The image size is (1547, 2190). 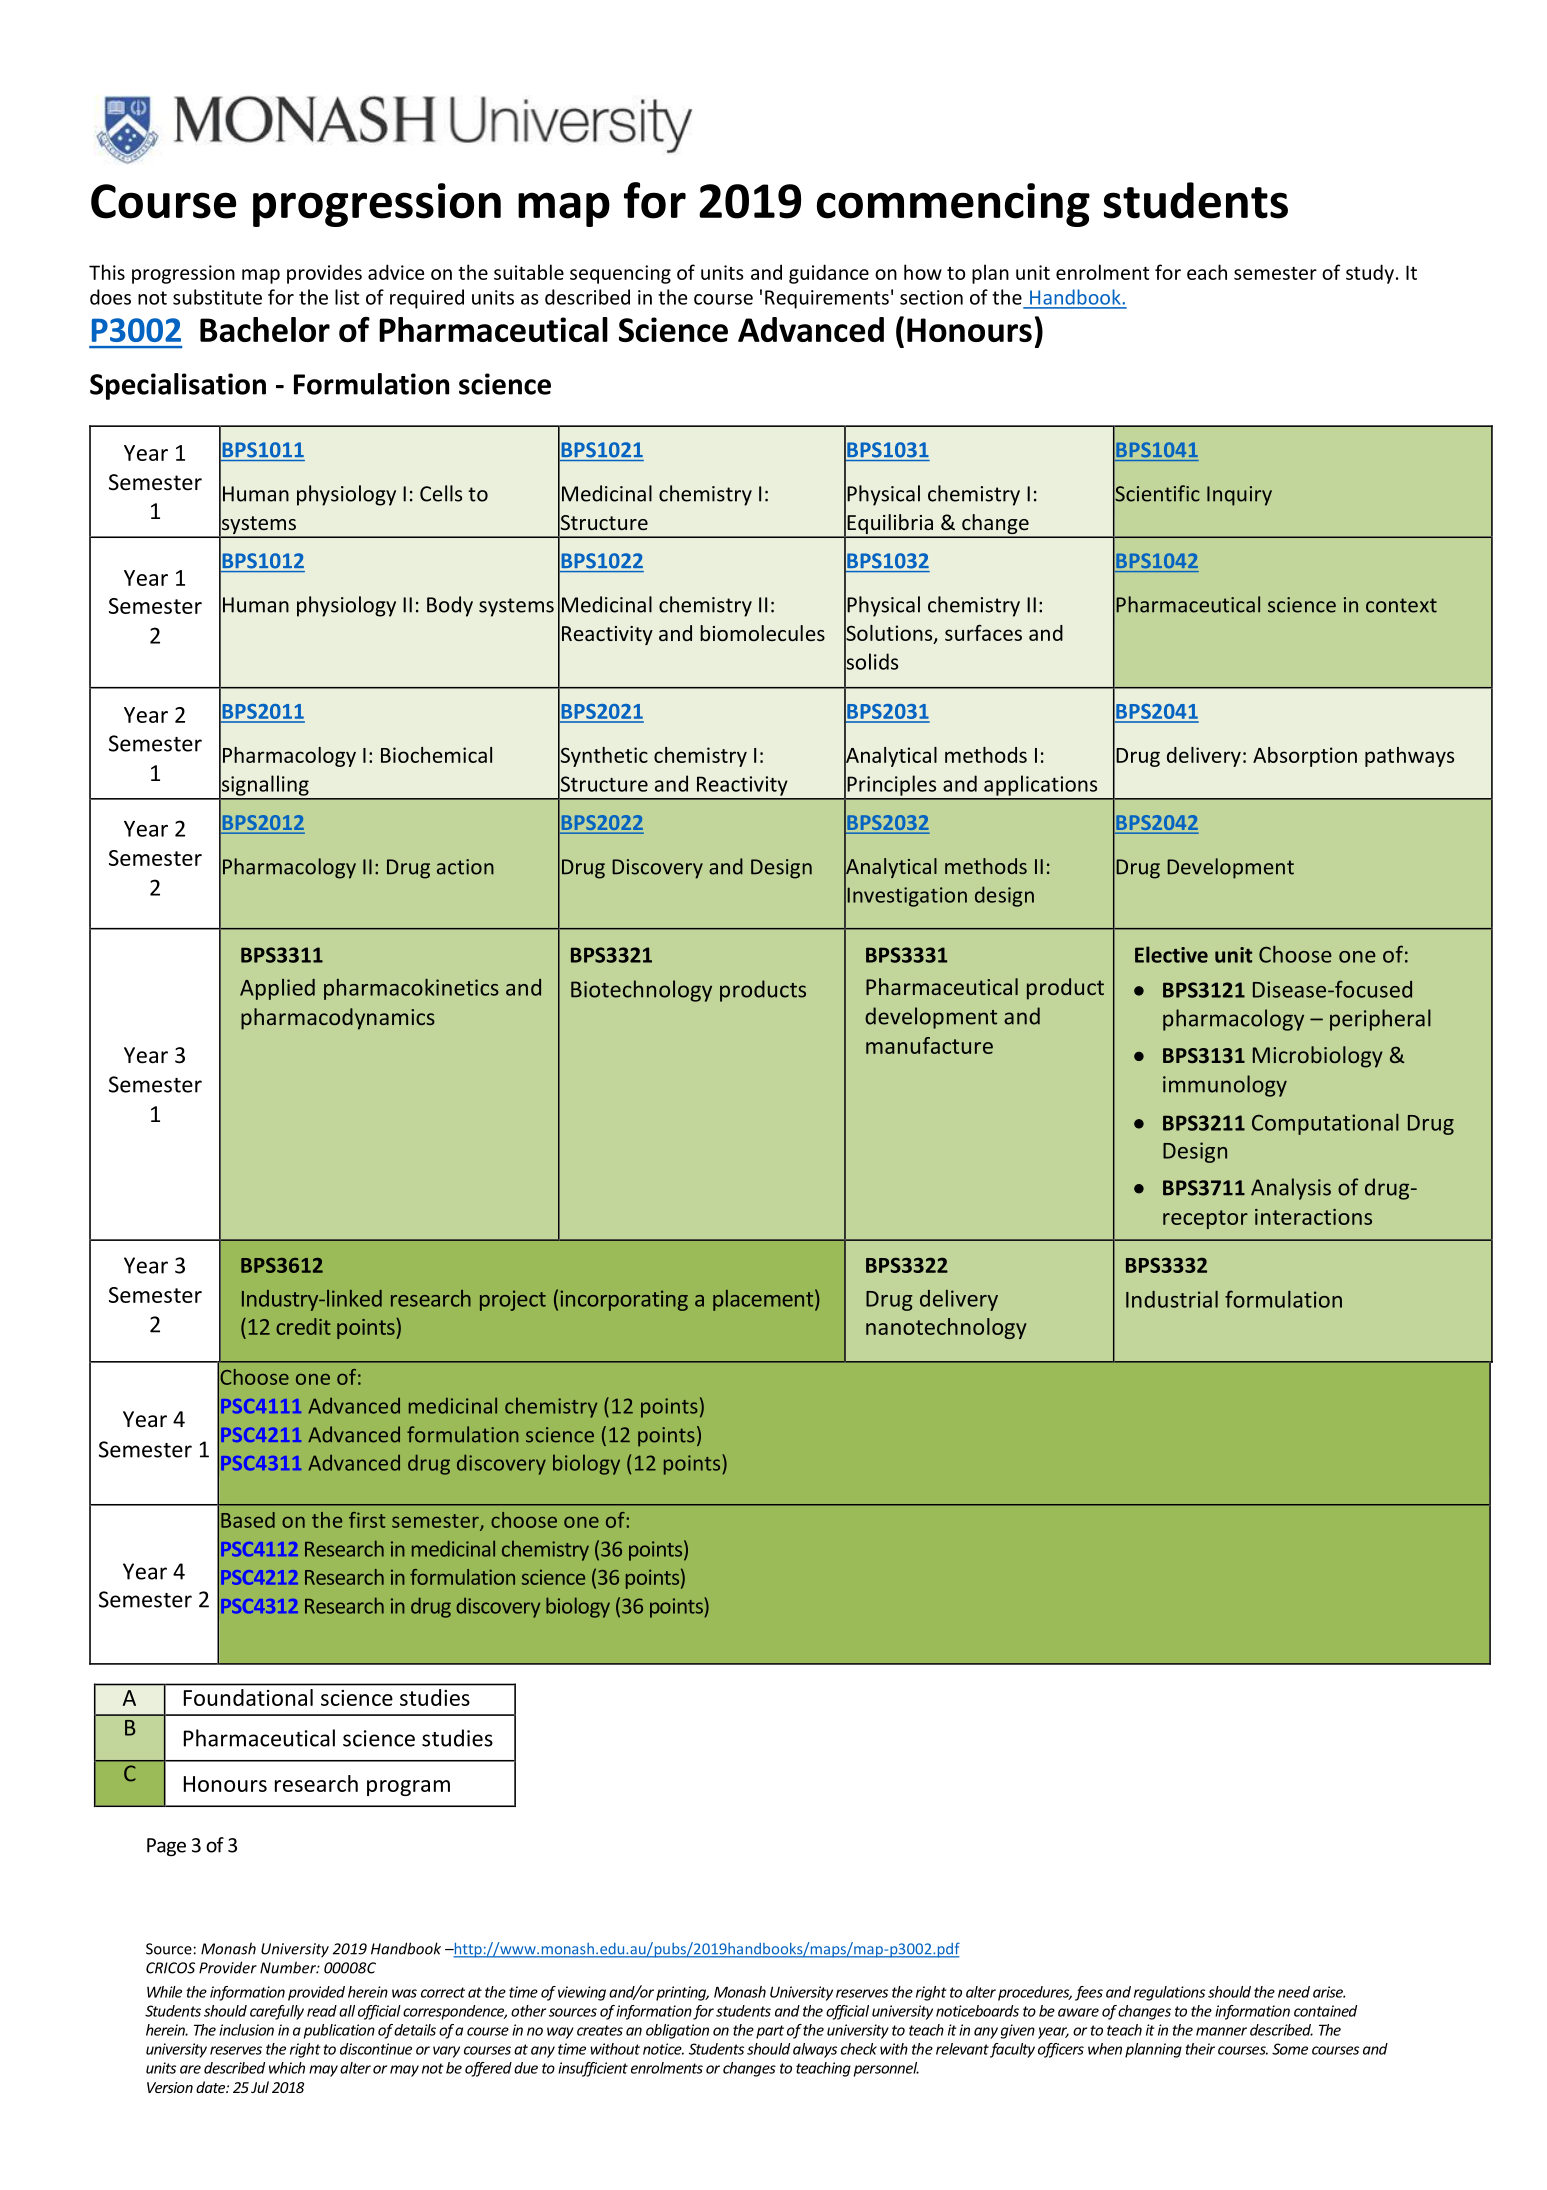 I want to click on inclusion, so click(x=246, y=2030).
